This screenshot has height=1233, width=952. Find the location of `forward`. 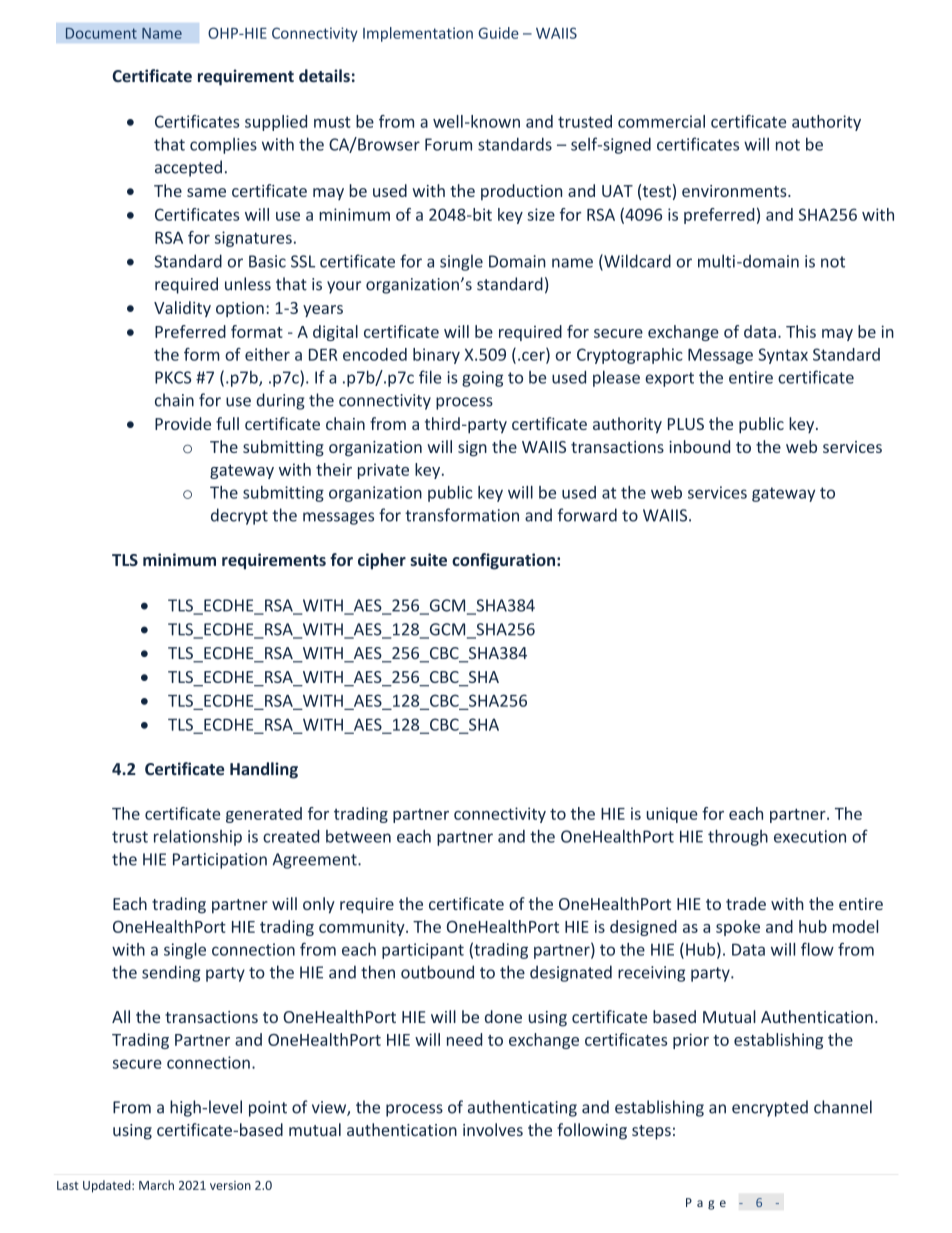

forward is located at coordinates (587, 515).
